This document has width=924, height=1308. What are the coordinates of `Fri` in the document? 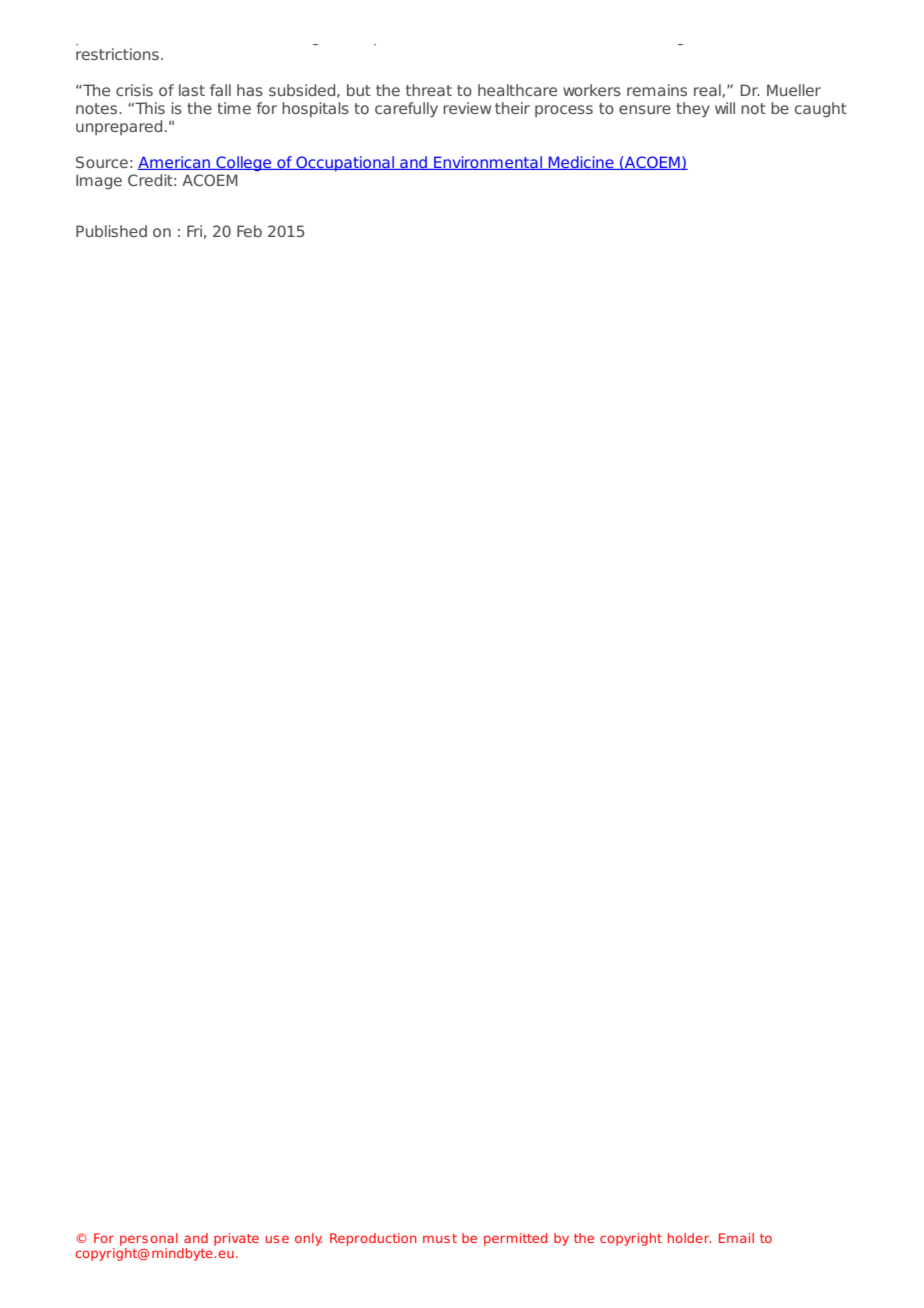 It's located at (194, 231).
